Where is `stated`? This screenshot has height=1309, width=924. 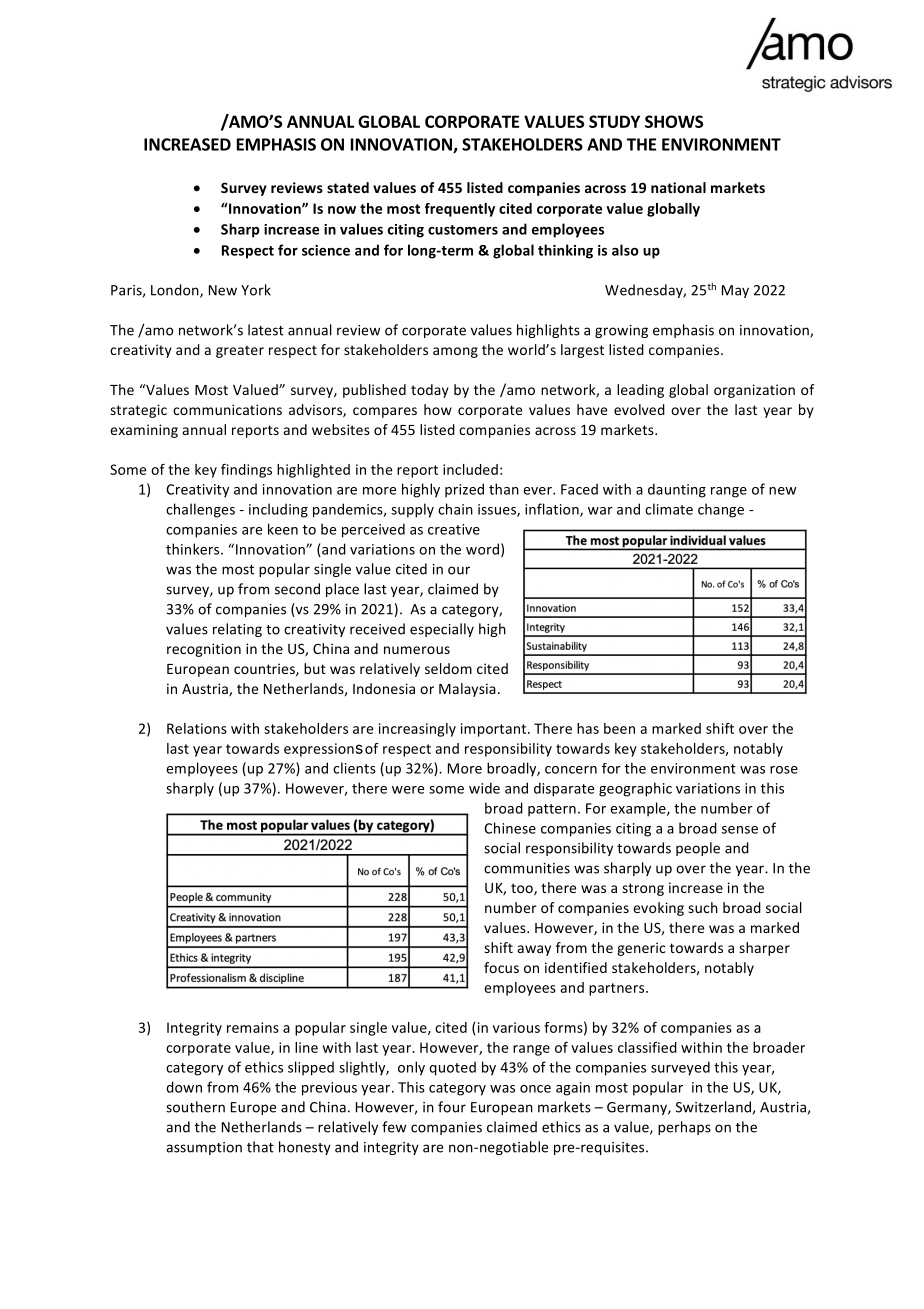
stated is located at coordinates (348, 187).
